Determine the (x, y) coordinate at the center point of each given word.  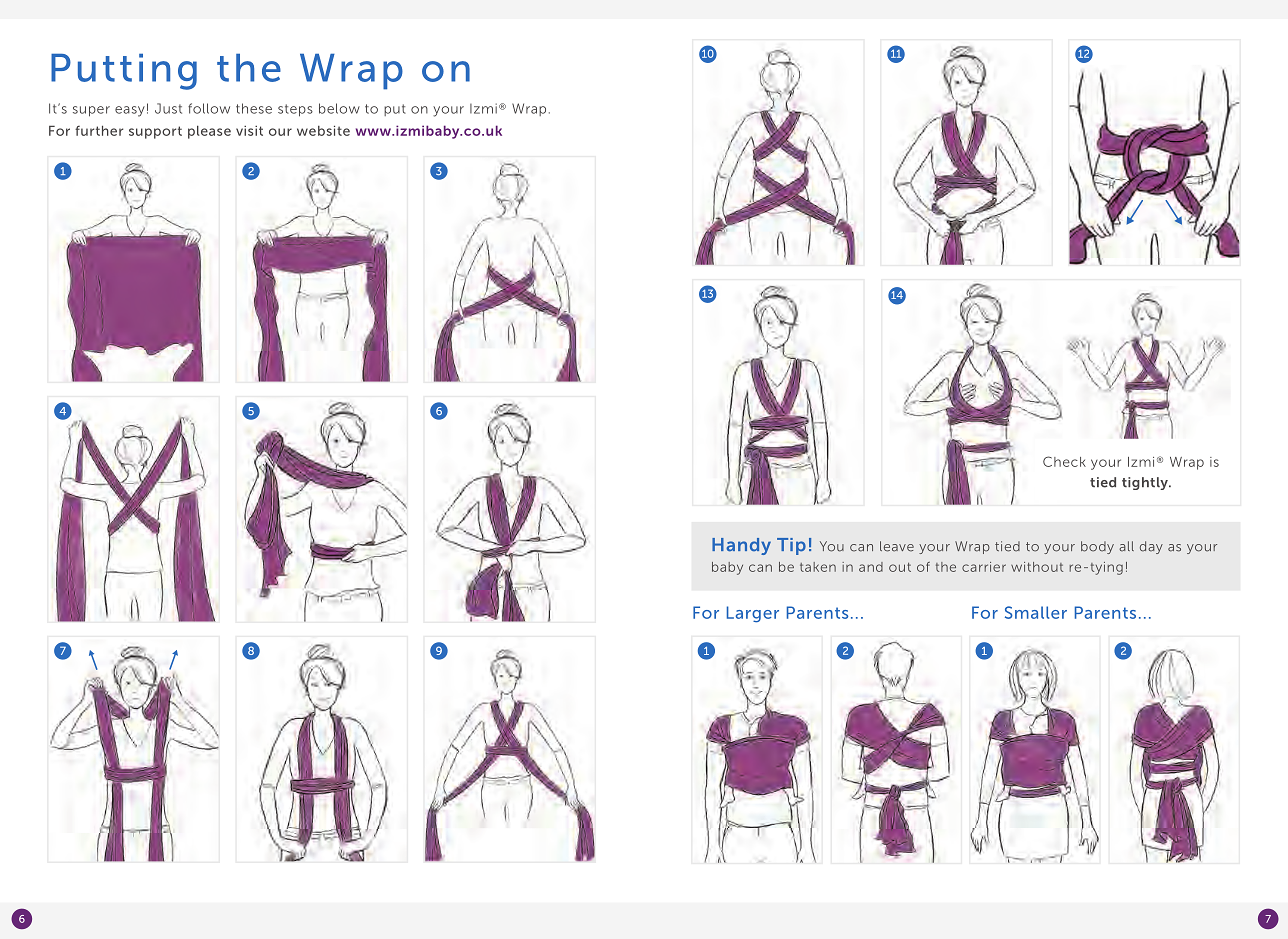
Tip (791, 546)
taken (818, 567)
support (155, 132)
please (209, 132)
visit (249, 131)
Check (1064, 461)
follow (209, 108)
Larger (753, 614)
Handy (741, 546)
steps (295, 110)
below (339, 108)
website (323, 130)
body (1097, 547)
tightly (1146, 483)
